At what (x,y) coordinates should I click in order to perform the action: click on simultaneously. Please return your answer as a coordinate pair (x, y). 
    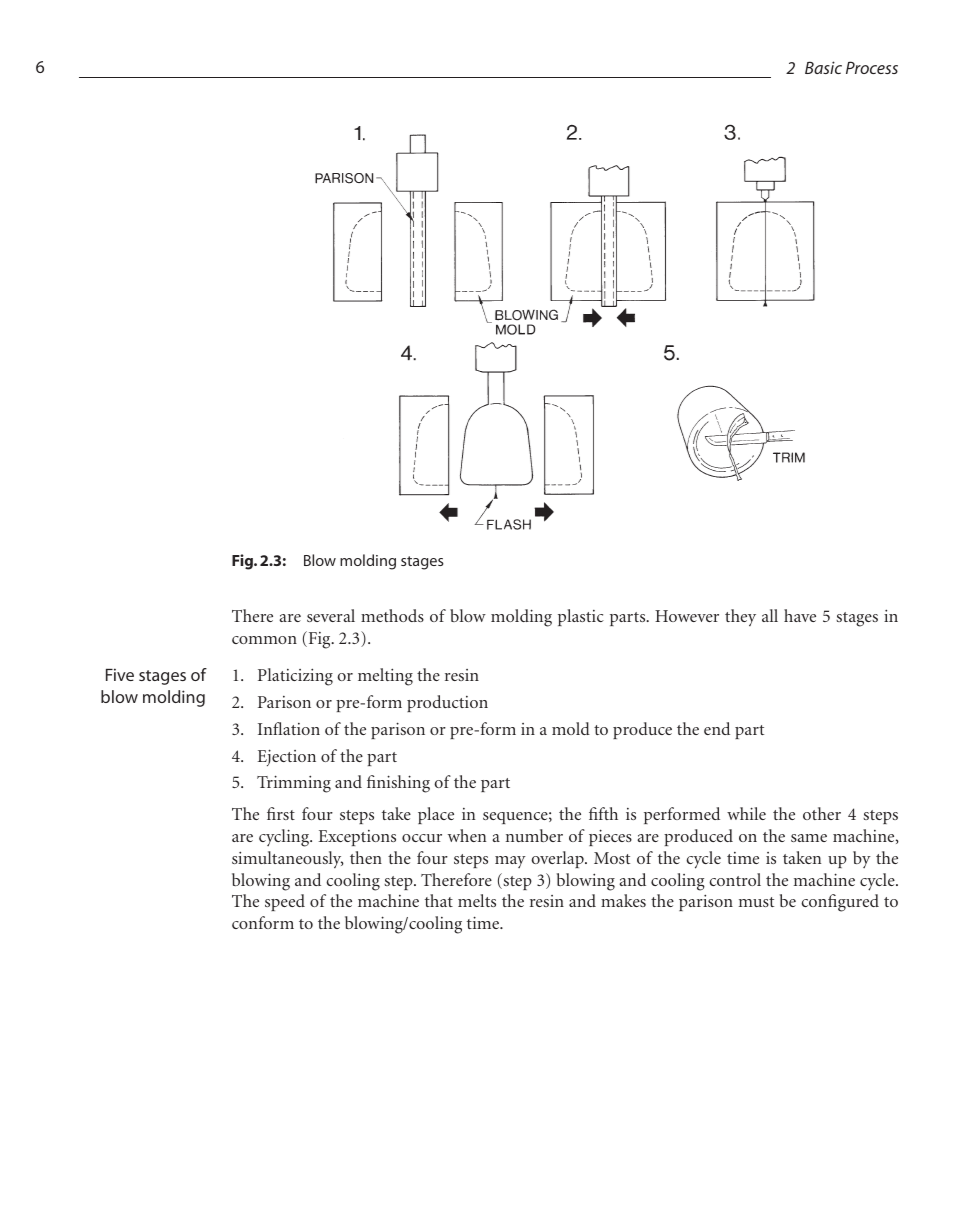
    Looking at the image, I should click on (288, 859).
